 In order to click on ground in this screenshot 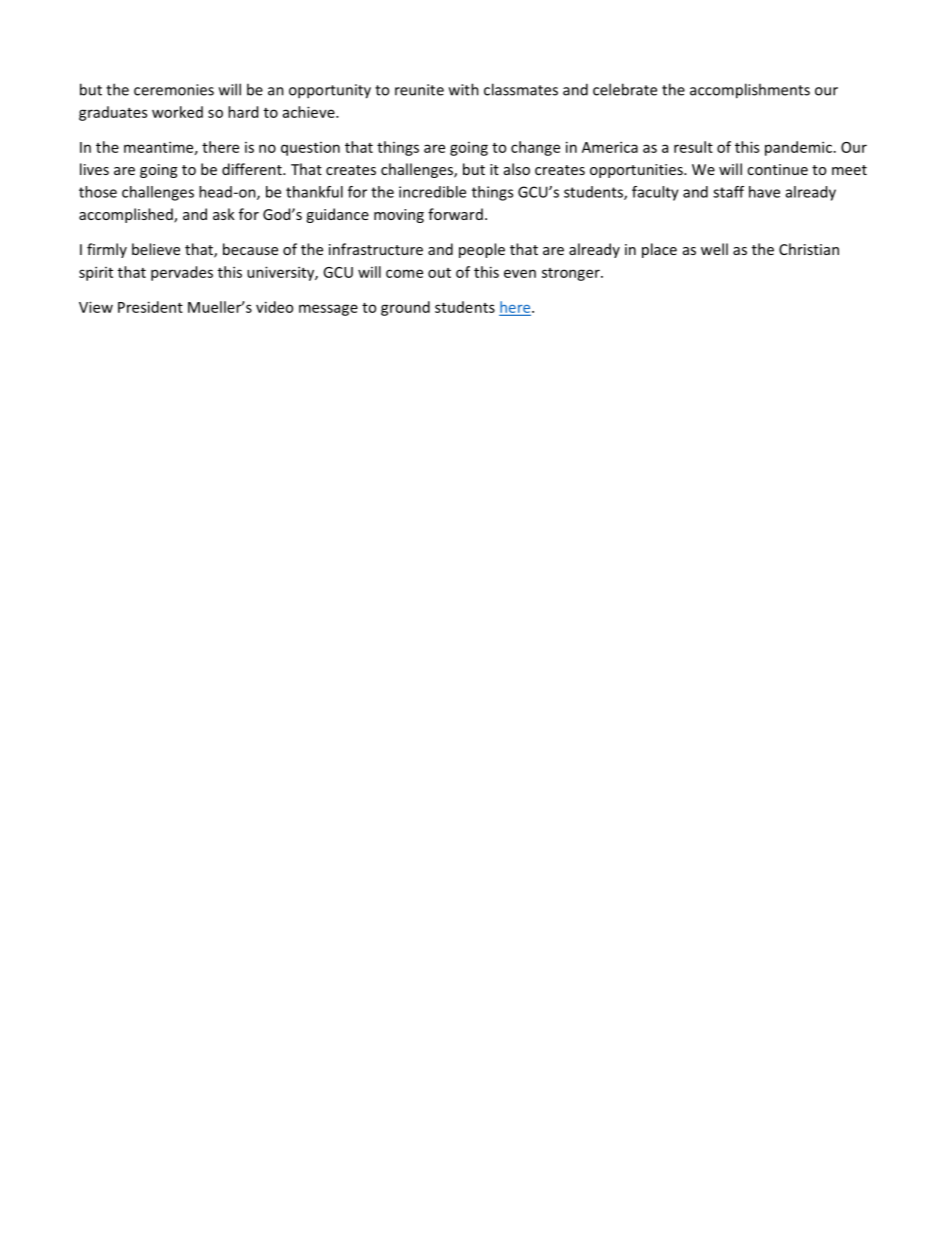, I will do `click(405, 308)`.
